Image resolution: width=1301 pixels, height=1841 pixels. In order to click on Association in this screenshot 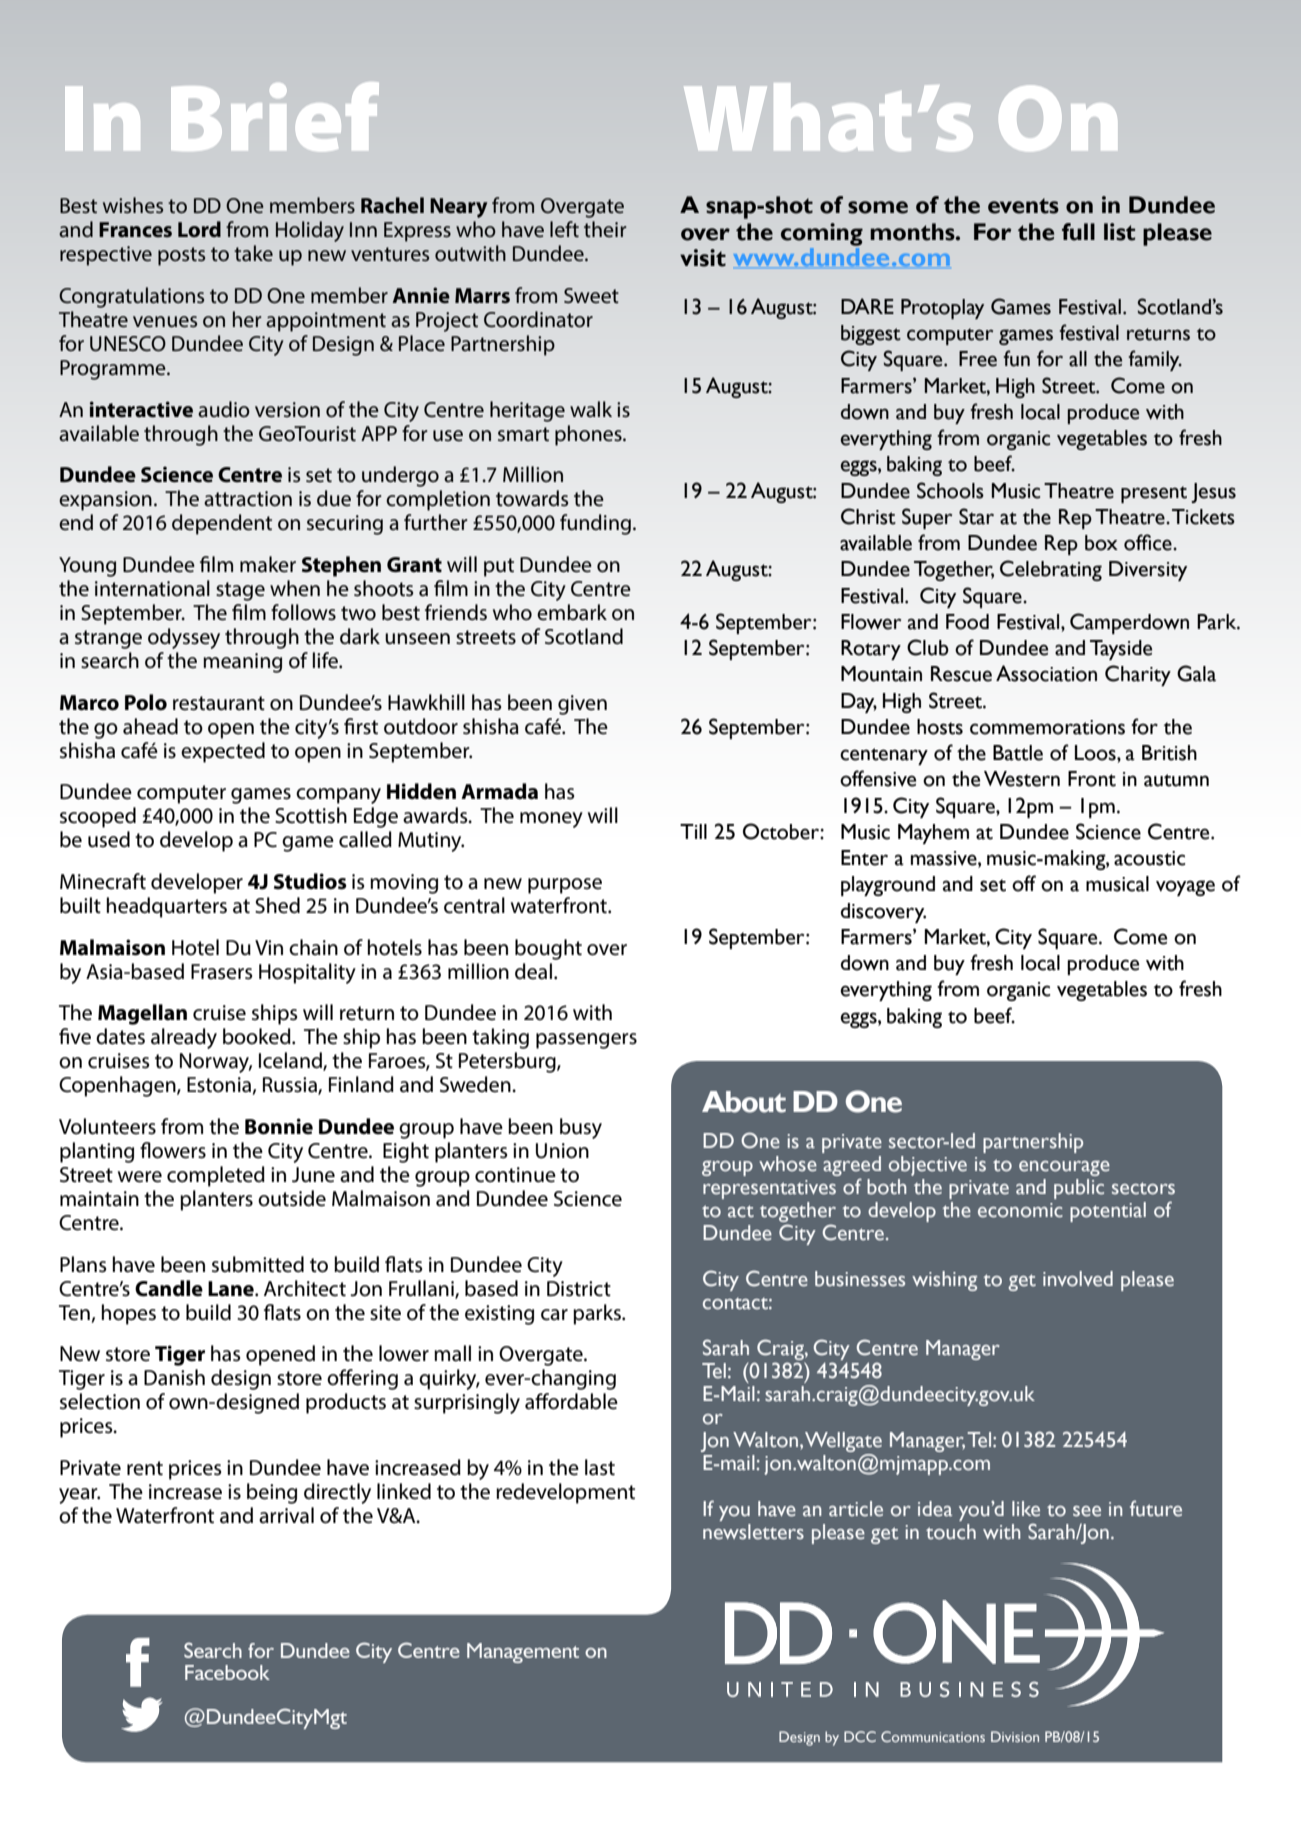, I will do `click(1046, 673)`.
